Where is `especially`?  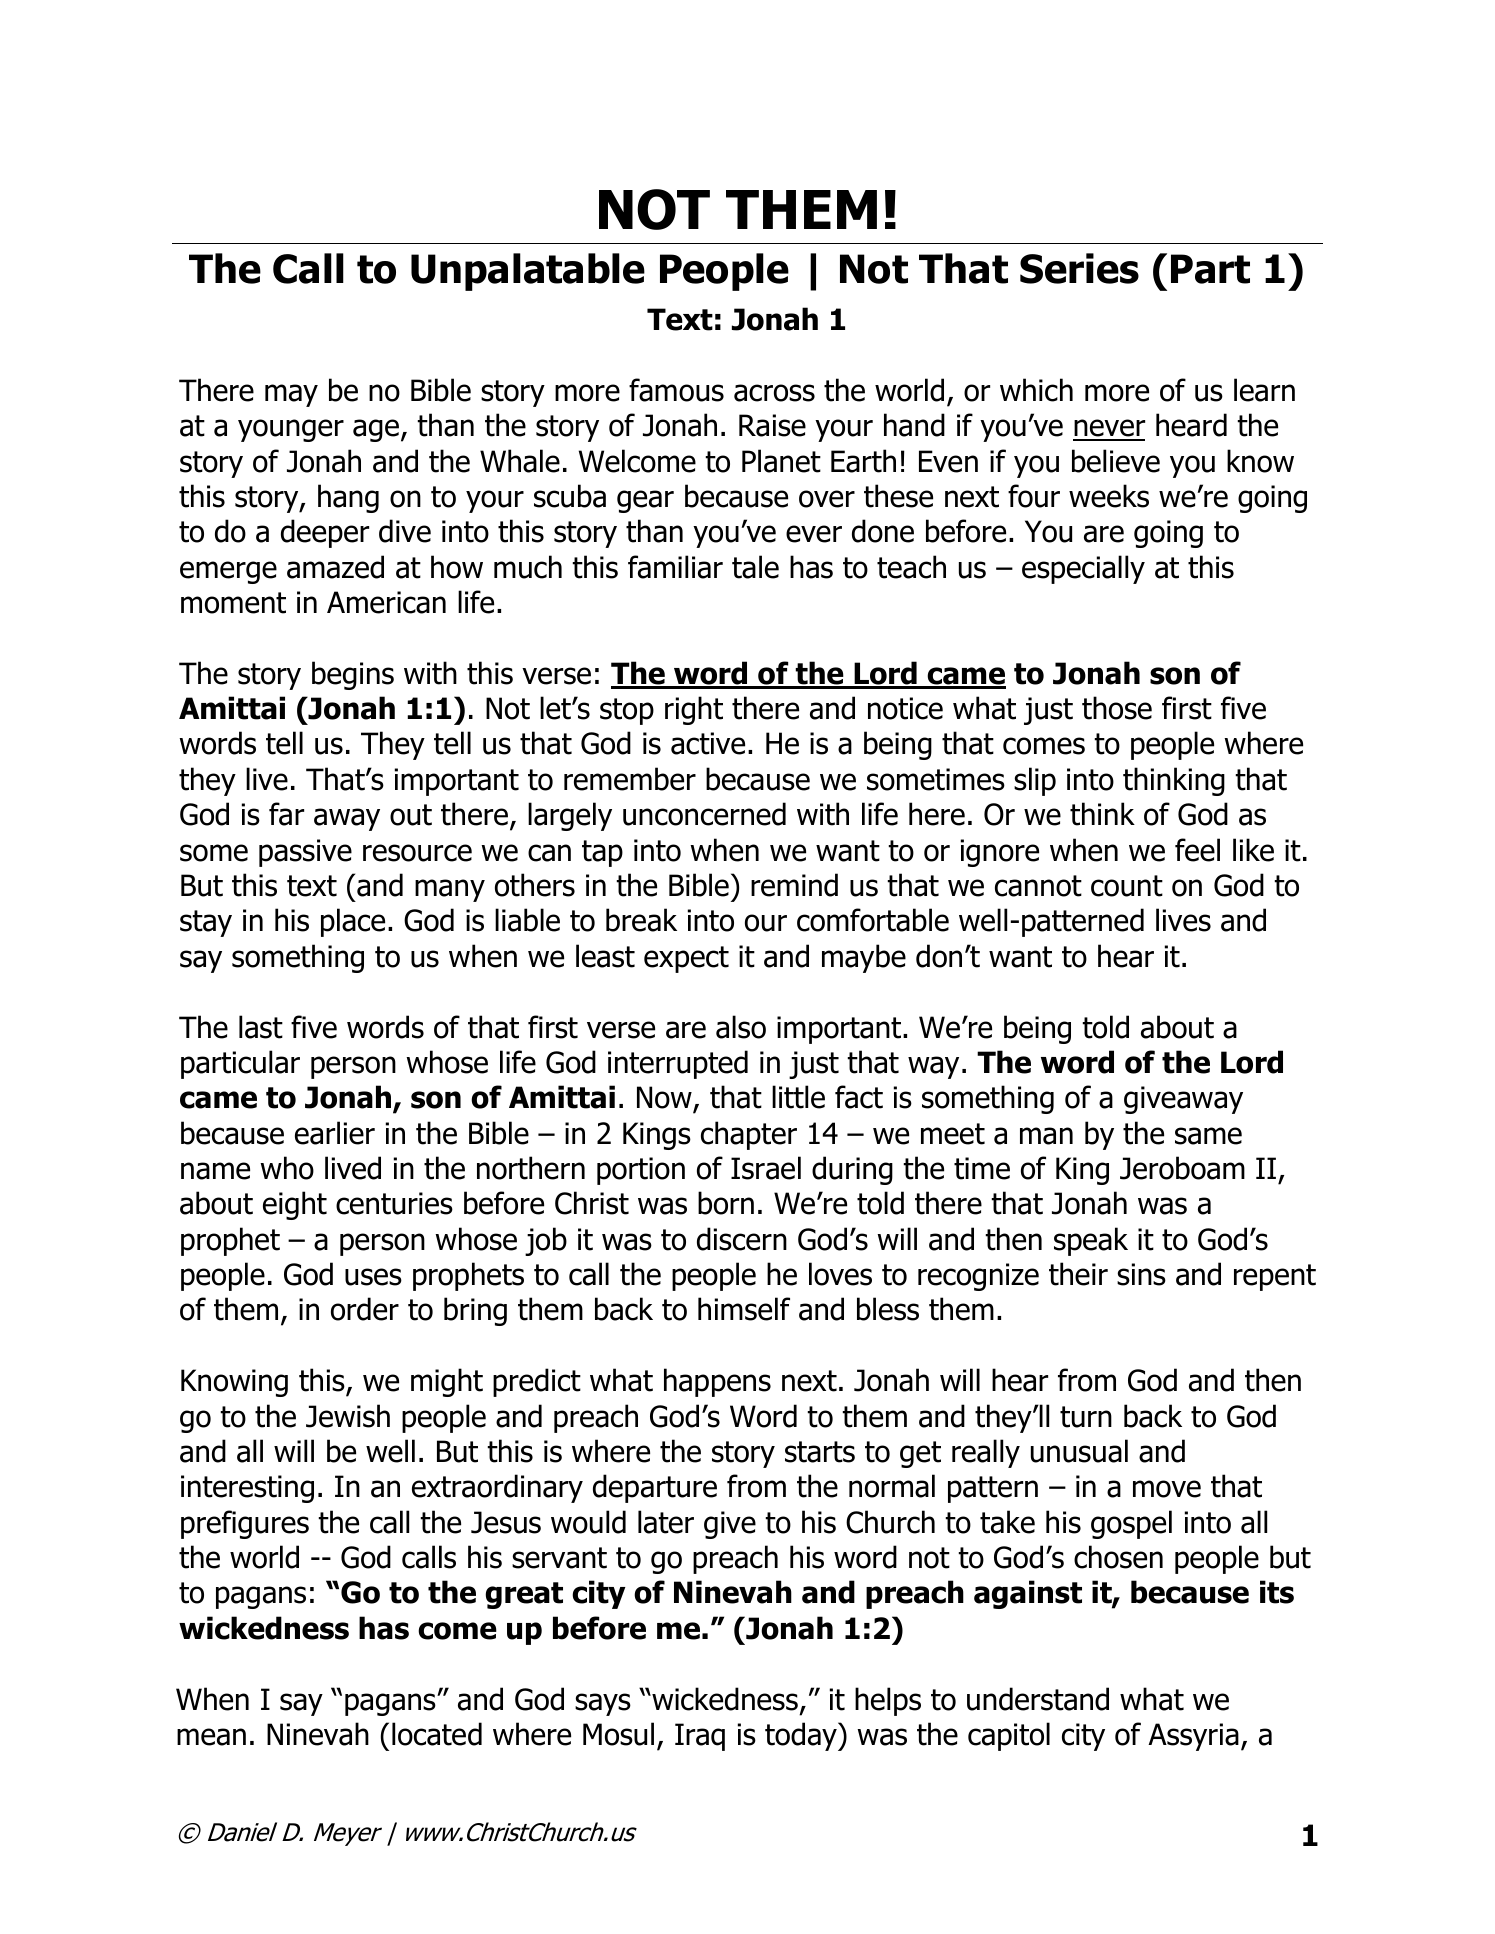
especially is located at coordinates (1083, 569).
